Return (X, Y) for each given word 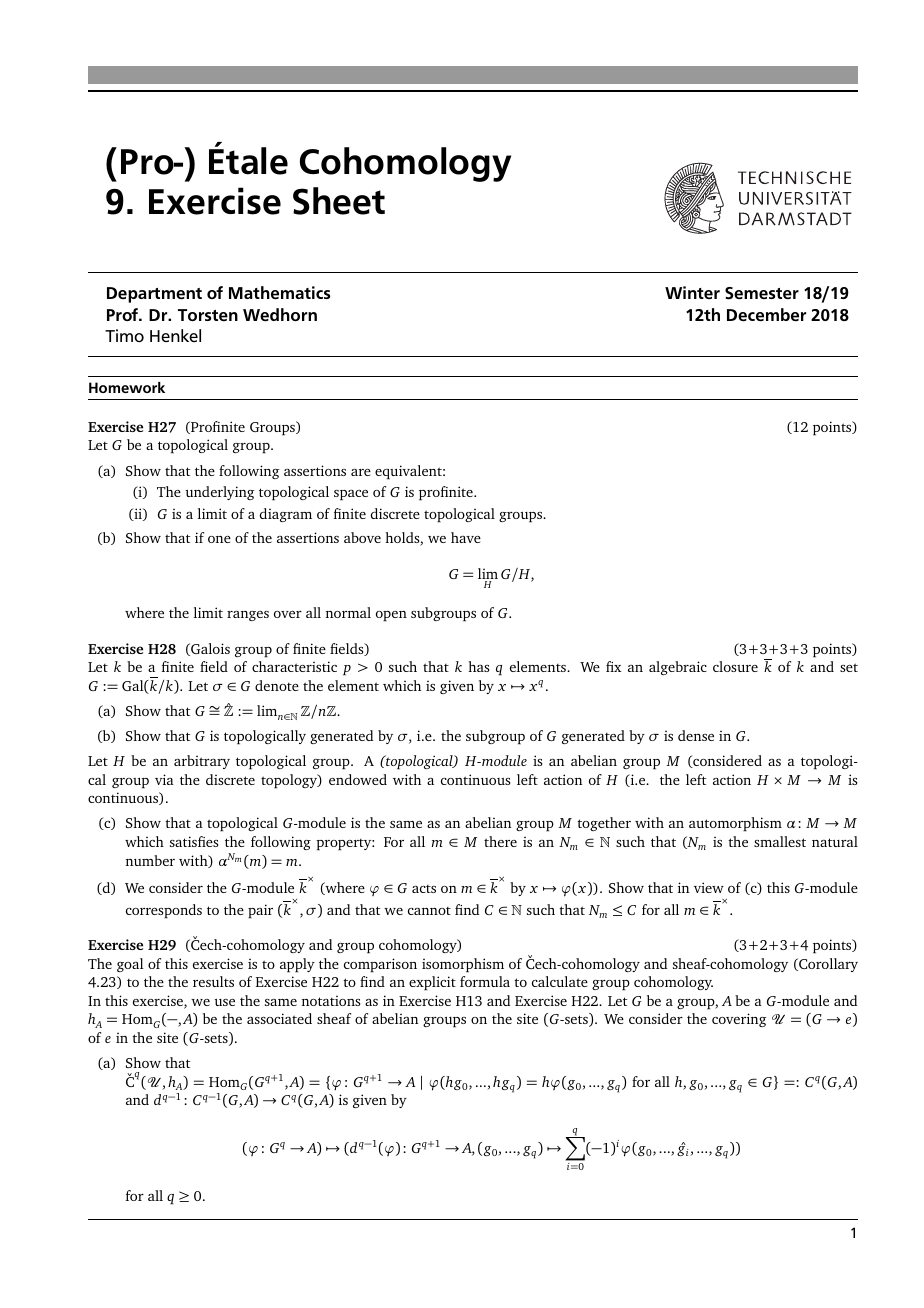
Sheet (339, 201)
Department (154, 295)
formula (485, 981)
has (478, 666)
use (224, 1002)
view (709, 887)
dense (696, 735)
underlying (220, 493)
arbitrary (202, 762)
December (766, 315)
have (466, 537)
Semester (762, 293)
